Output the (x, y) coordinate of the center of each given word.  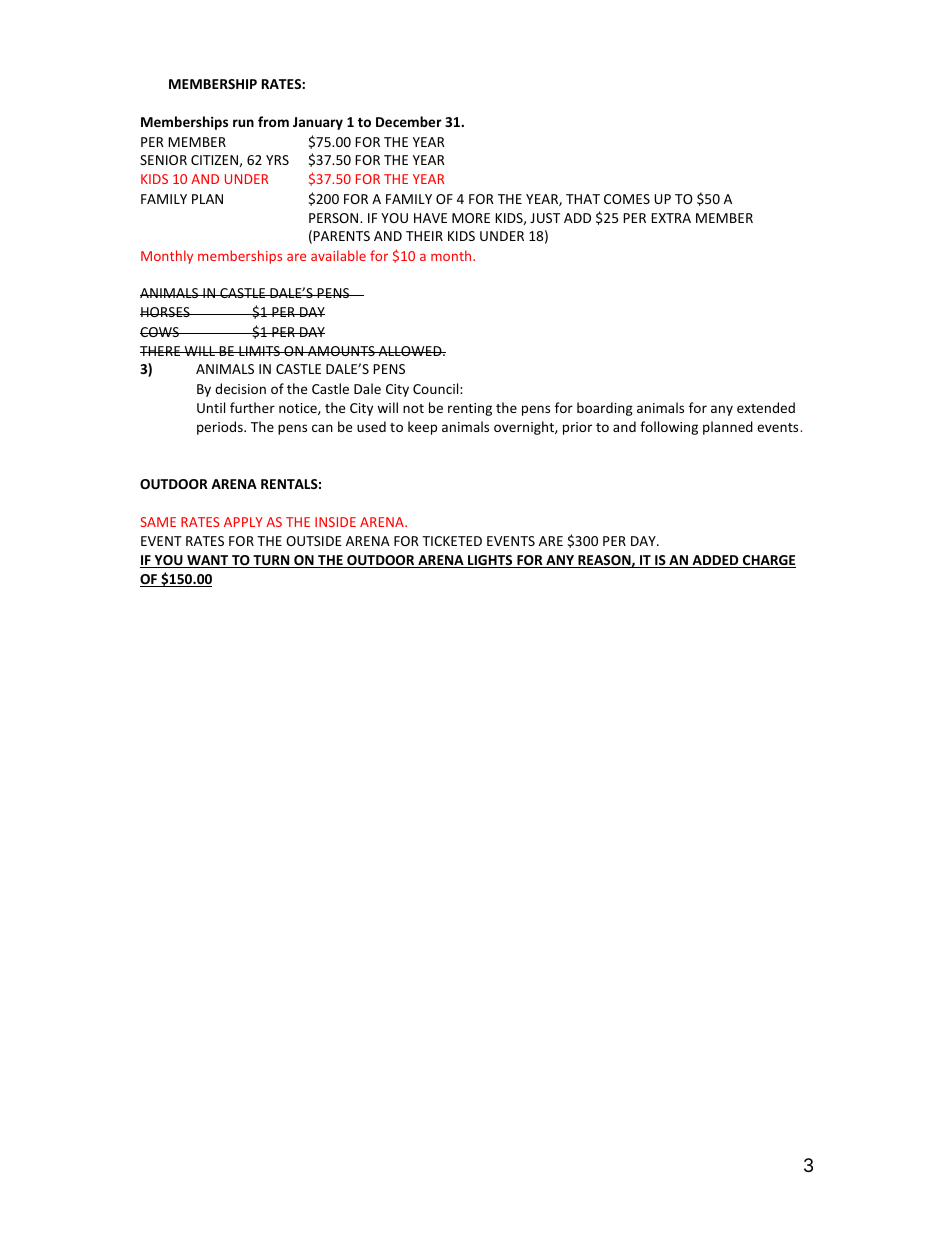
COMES (627, 199)
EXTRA (671, 218)
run (243, 123)
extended (766, 407)
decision (240, 388)
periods (221, 428)
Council (437, 388)
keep (422, 428)
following (669, 428)
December (409, 121)
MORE (471, 218)
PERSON (335, 218)
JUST (545, 218)
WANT (208, 561)
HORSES (166, 312)
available (338, 255)
